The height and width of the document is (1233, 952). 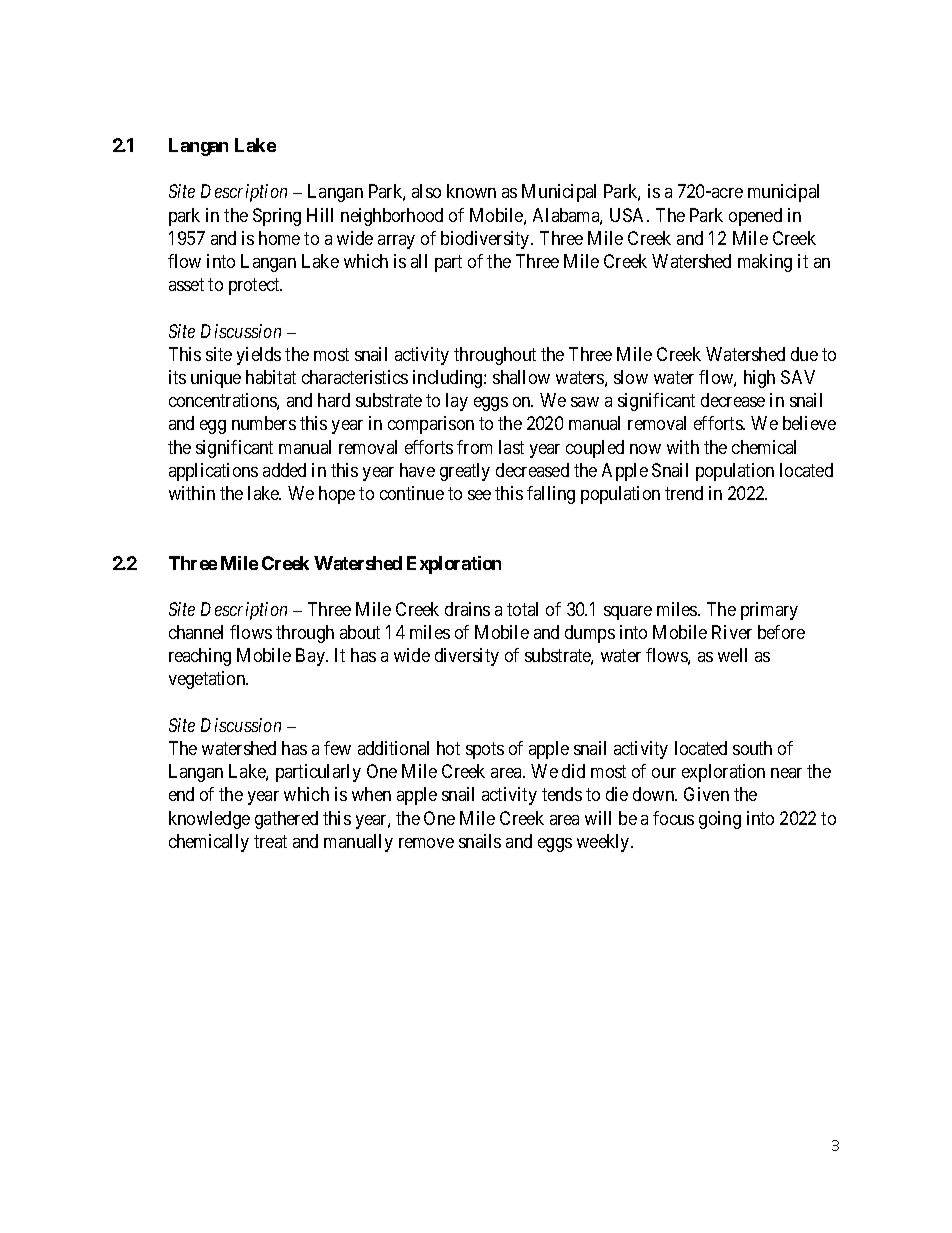 What do you see at coordinates (684, 493) in the document?
I see `trend` at bounding box center [684, 493].
